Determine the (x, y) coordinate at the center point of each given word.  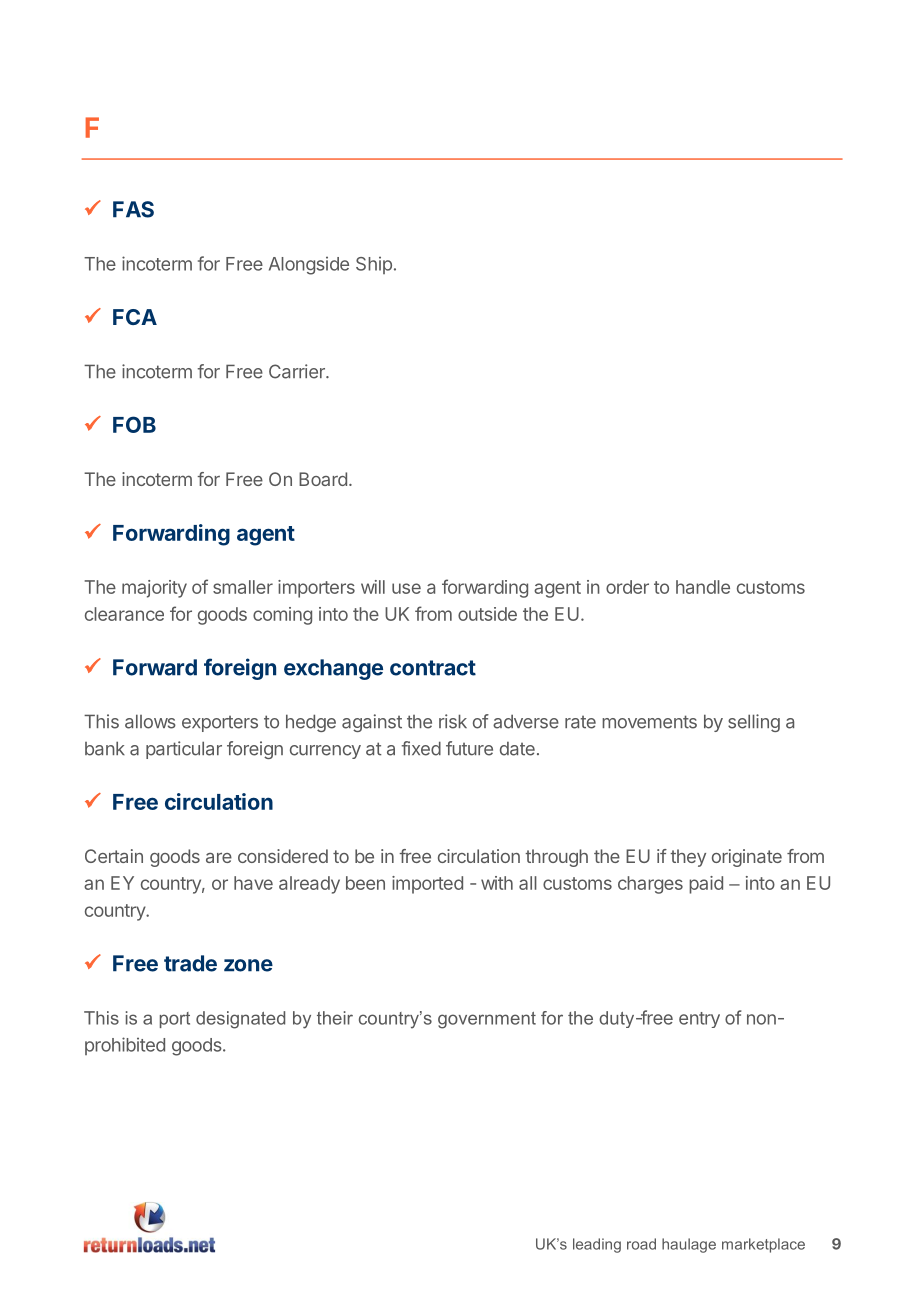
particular (184, 750)
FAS (133, 209)
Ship (374, 265)
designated (240, 1020)
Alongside (309, 266)
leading (597, 1245)
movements (649, 722)
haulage (689, 1245)
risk (453, 721)
